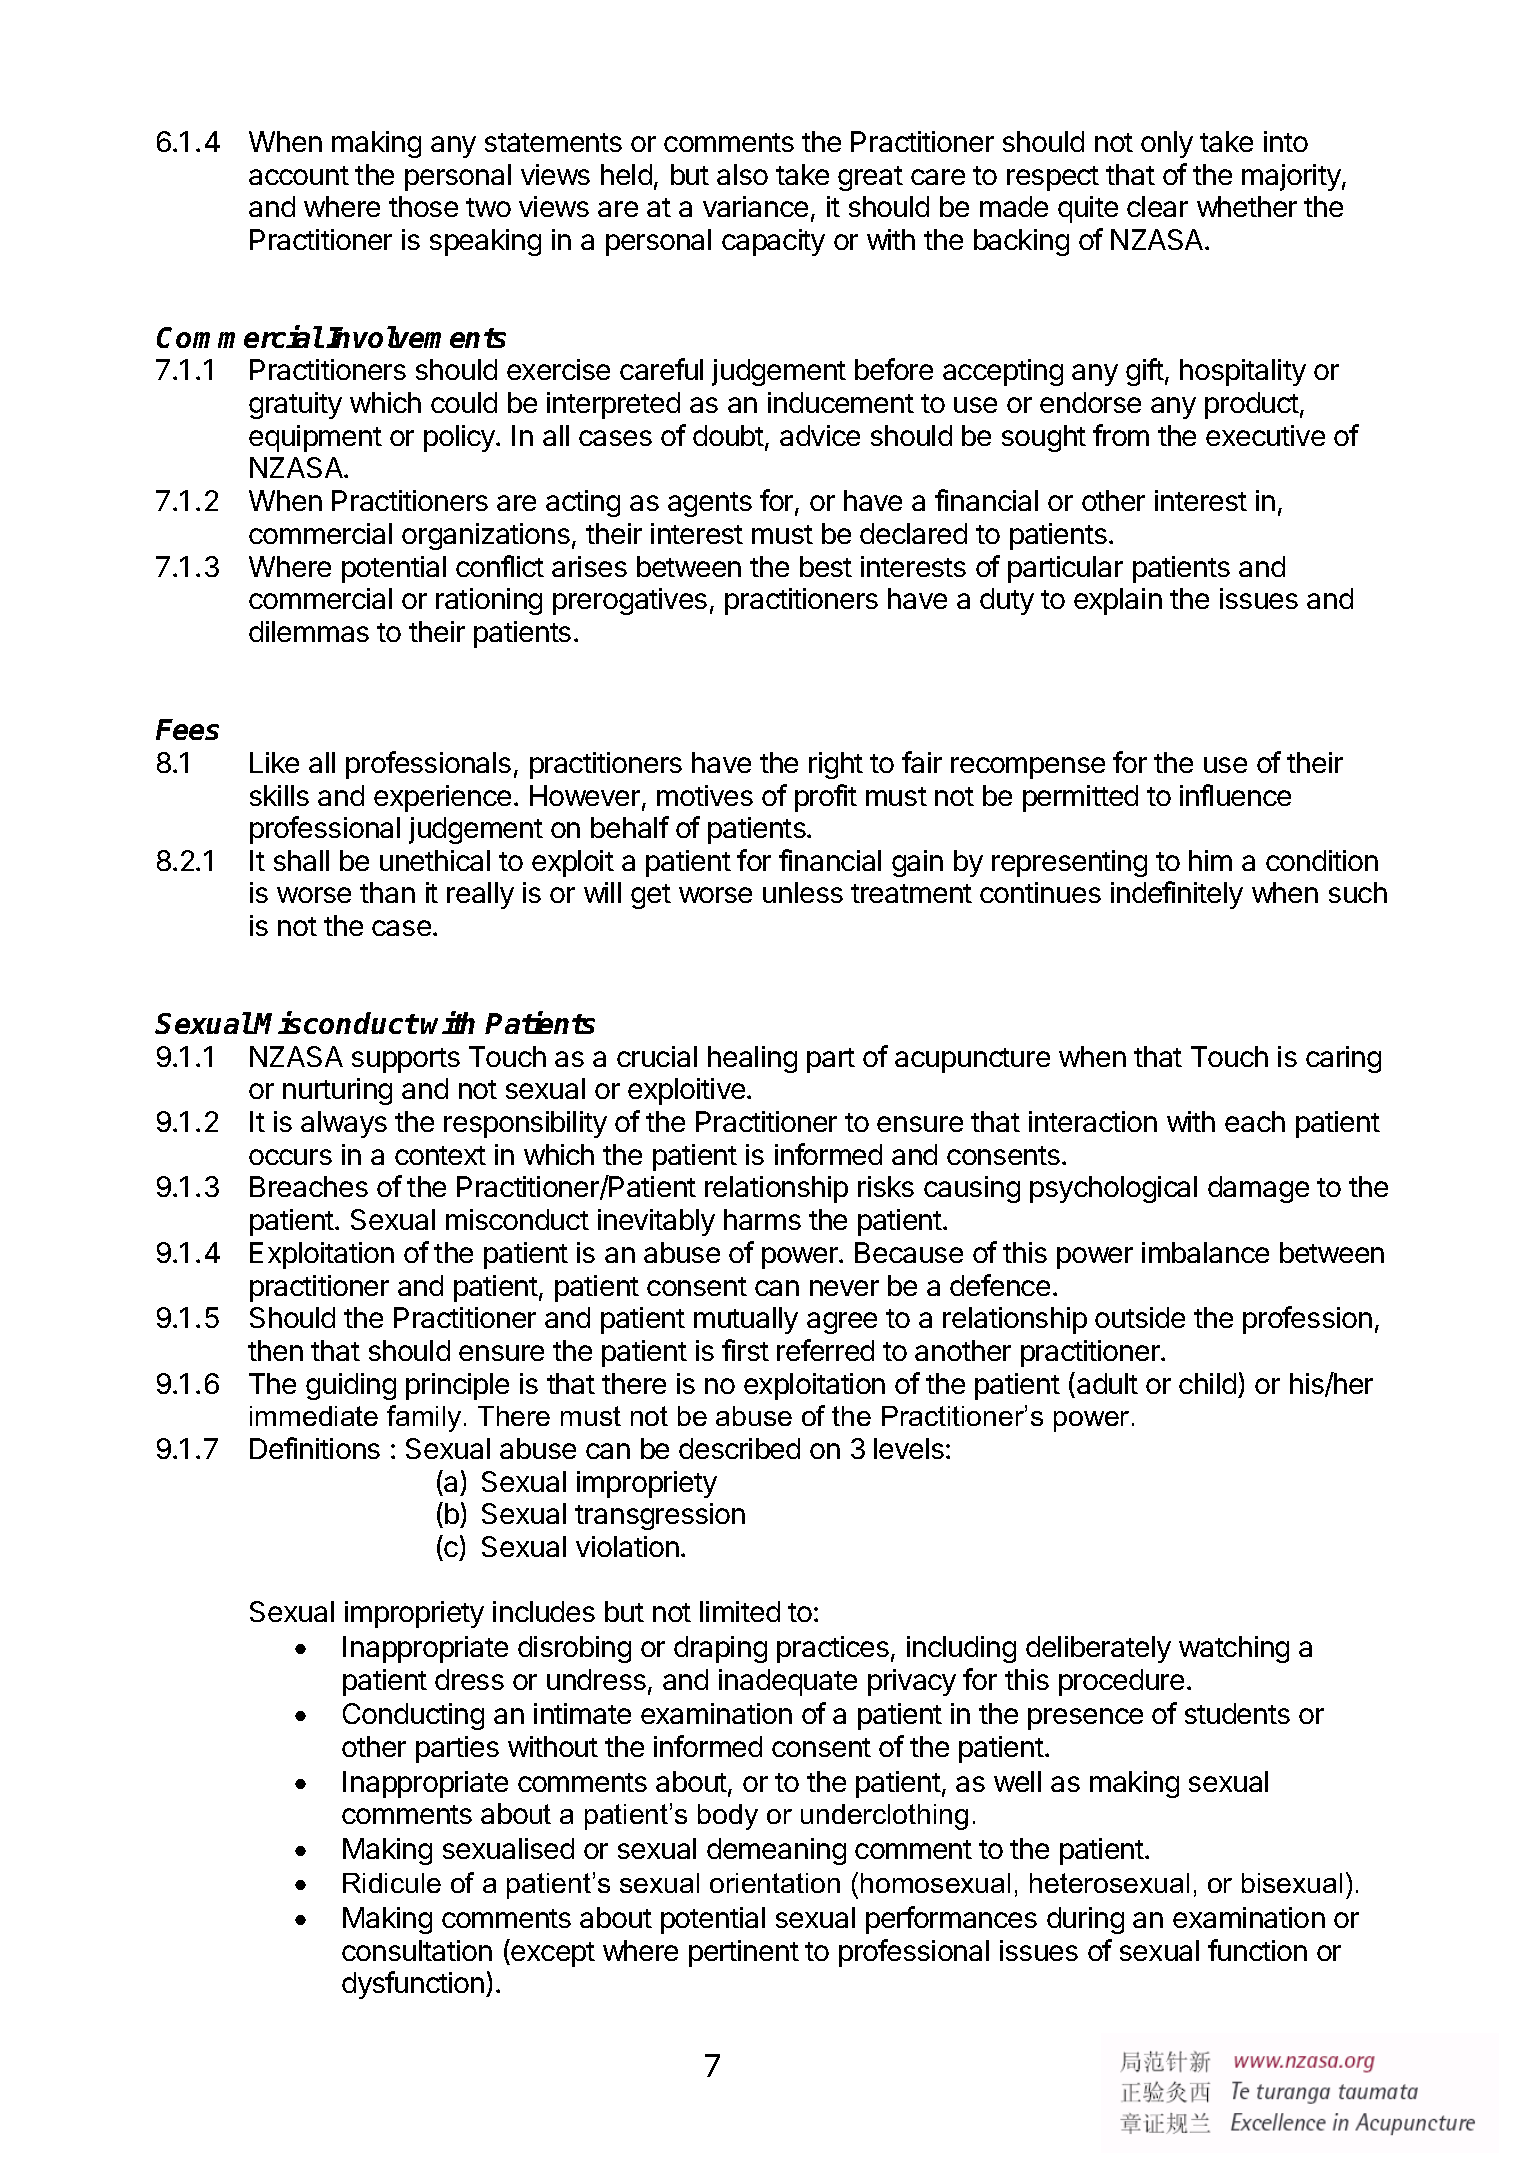  Describe the element at coordinates (309, 631) in the screenshot. I see `dilemmas` at that location.
